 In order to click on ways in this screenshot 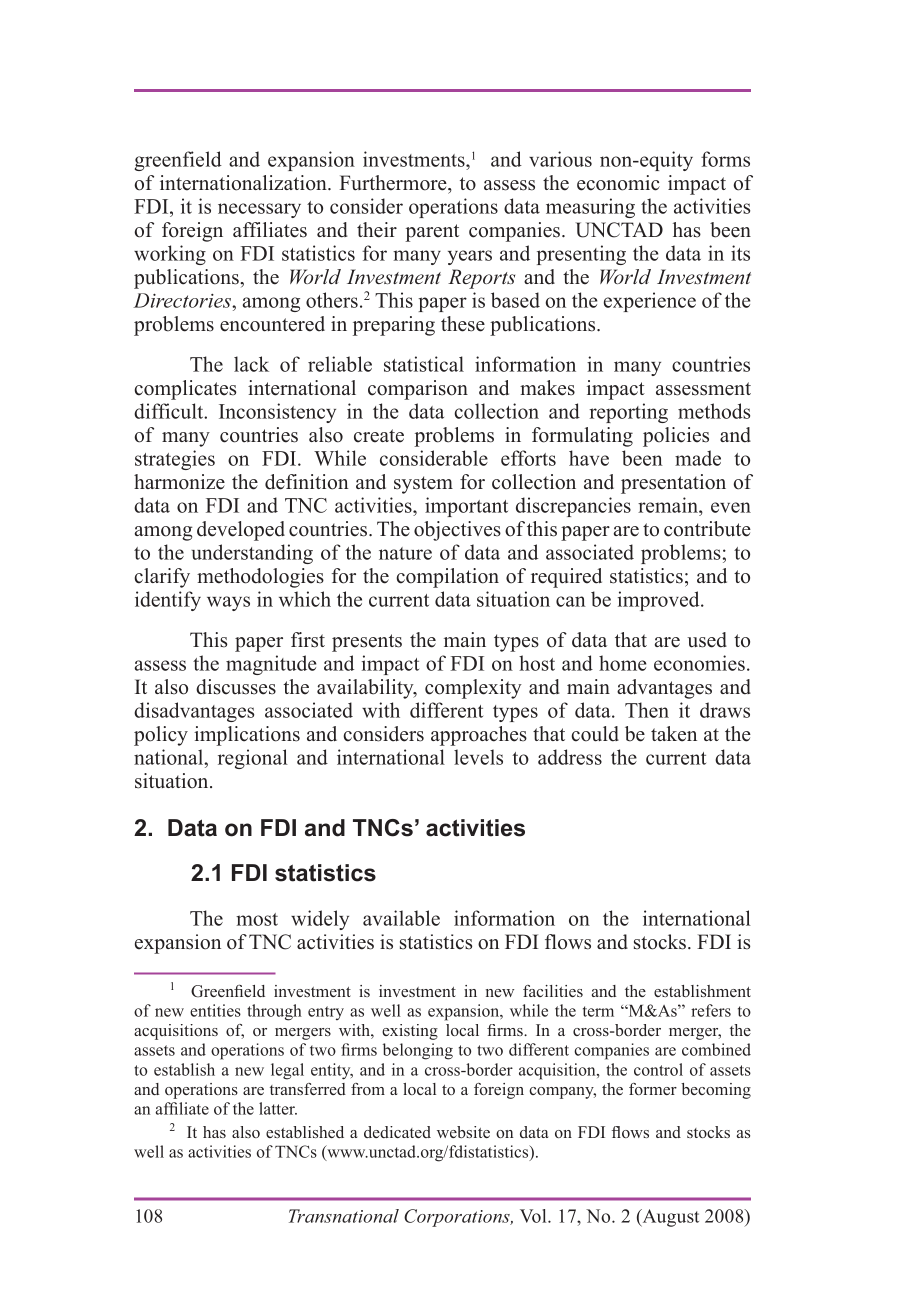, I will do `click(228, 603)`.
